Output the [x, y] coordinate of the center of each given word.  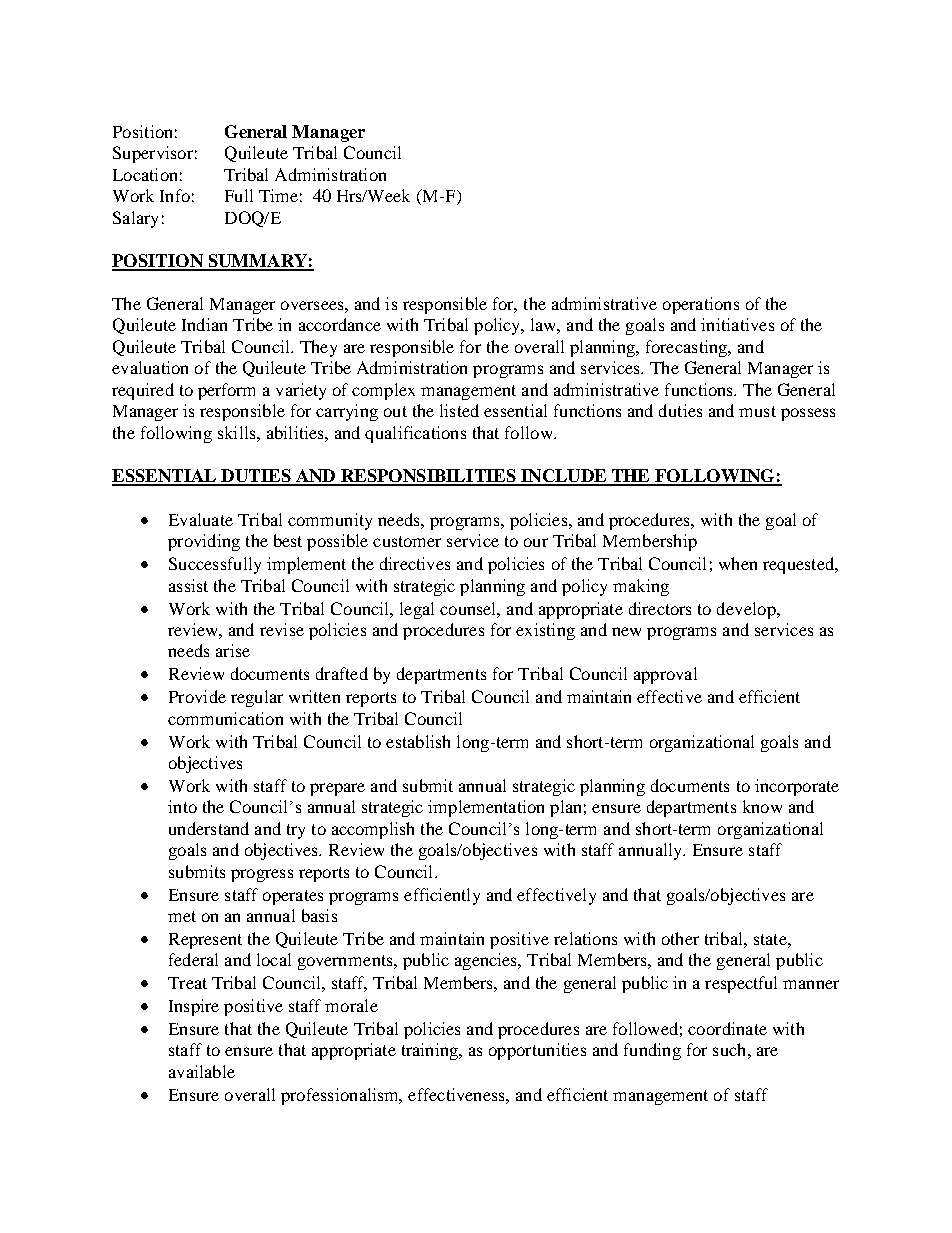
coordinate [727, 1028]
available [202, 1071]
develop [747, 610]
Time [278, 195]
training [431, 1051]
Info [175, 195]
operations [701, 305]
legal [417, 610]
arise [233, 650]
